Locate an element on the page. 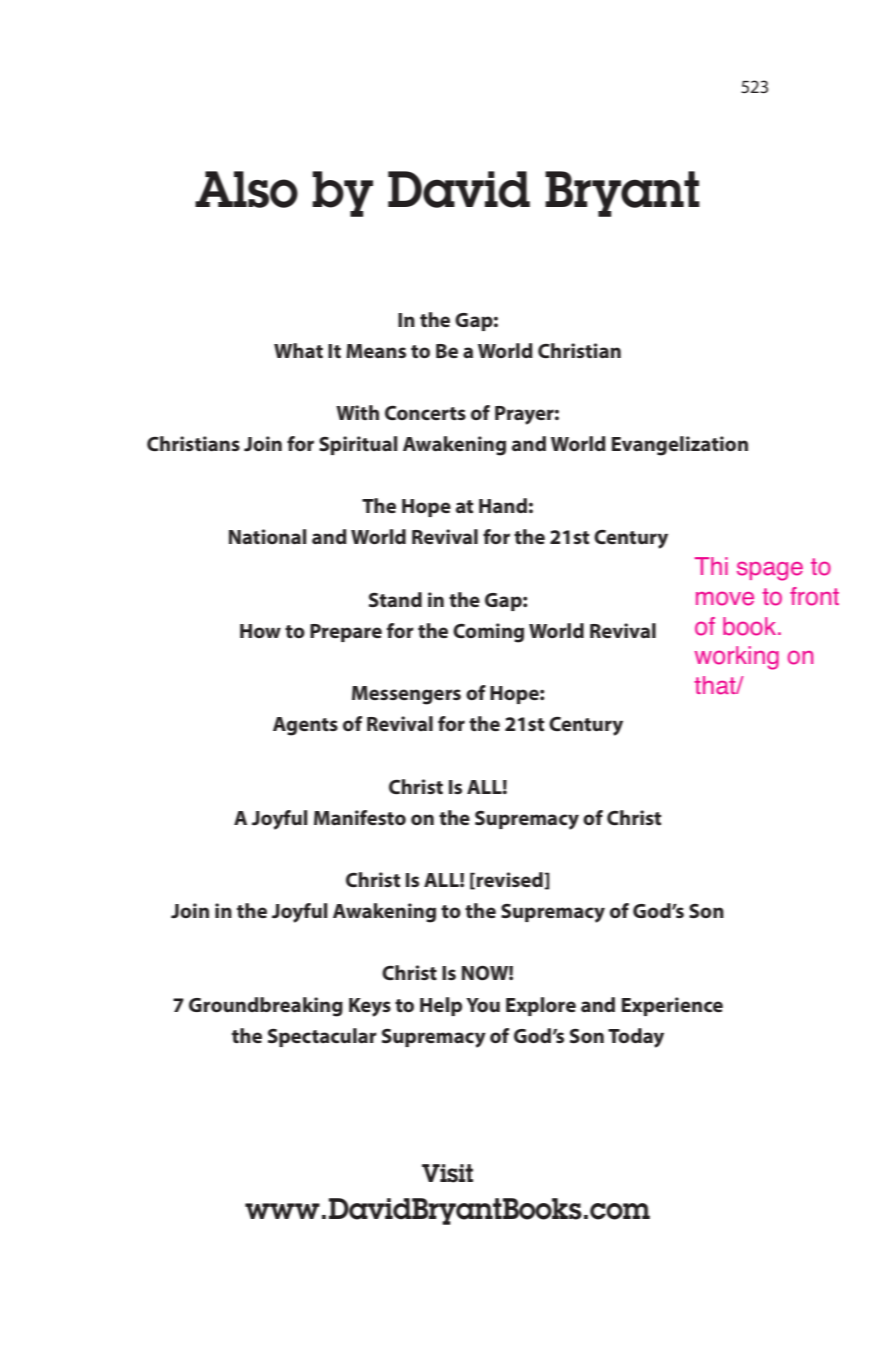 Image resolution: width=896 pixels, height=1345 pixels. Means is located at coordinates (376, 351).
